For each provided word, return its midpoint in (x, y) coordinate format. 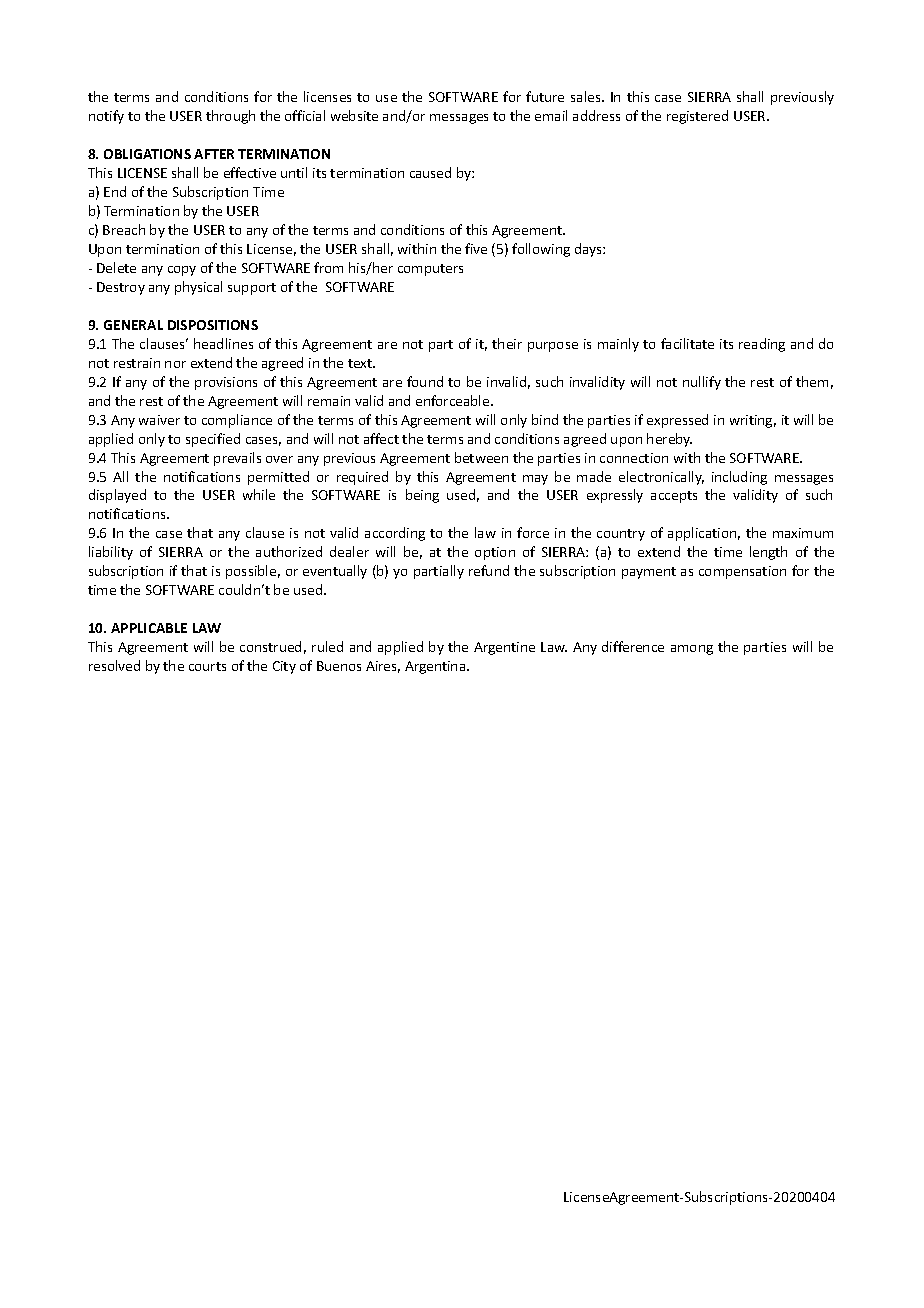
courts (207, 666)
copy (182, 271)
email (551, 115)
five (476, 248)
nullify (702, 383)
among (692, 650)
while (259, 494)
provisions (226, 383)
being (422, 496)
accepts (674, 497)
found (425, 381)
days (589, 250)
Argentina (436, 667)
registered (697, 117)
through (230, 117)
